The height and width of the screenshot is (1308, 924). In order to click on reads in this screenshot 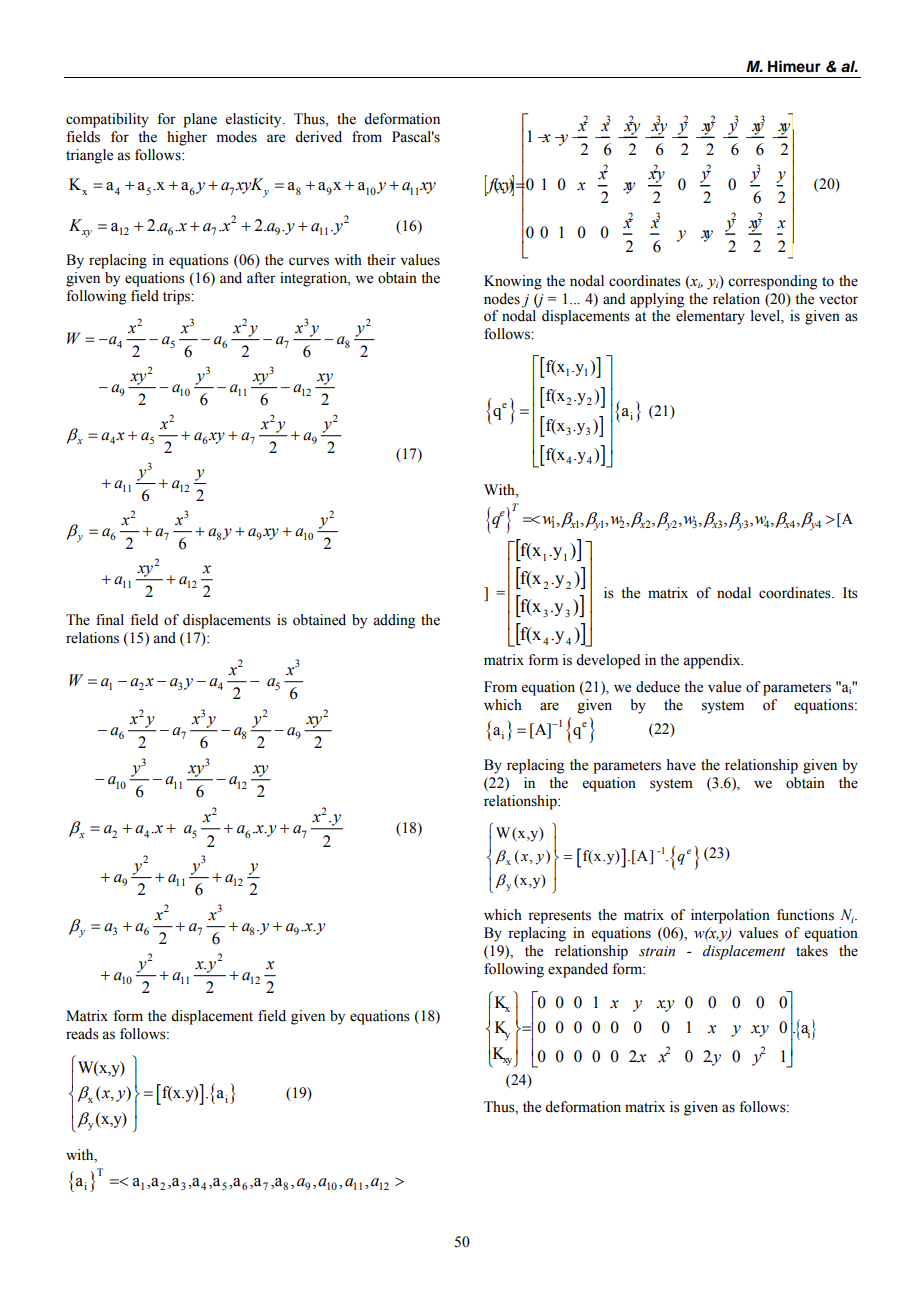, I will do `click(82, 1034)`.
